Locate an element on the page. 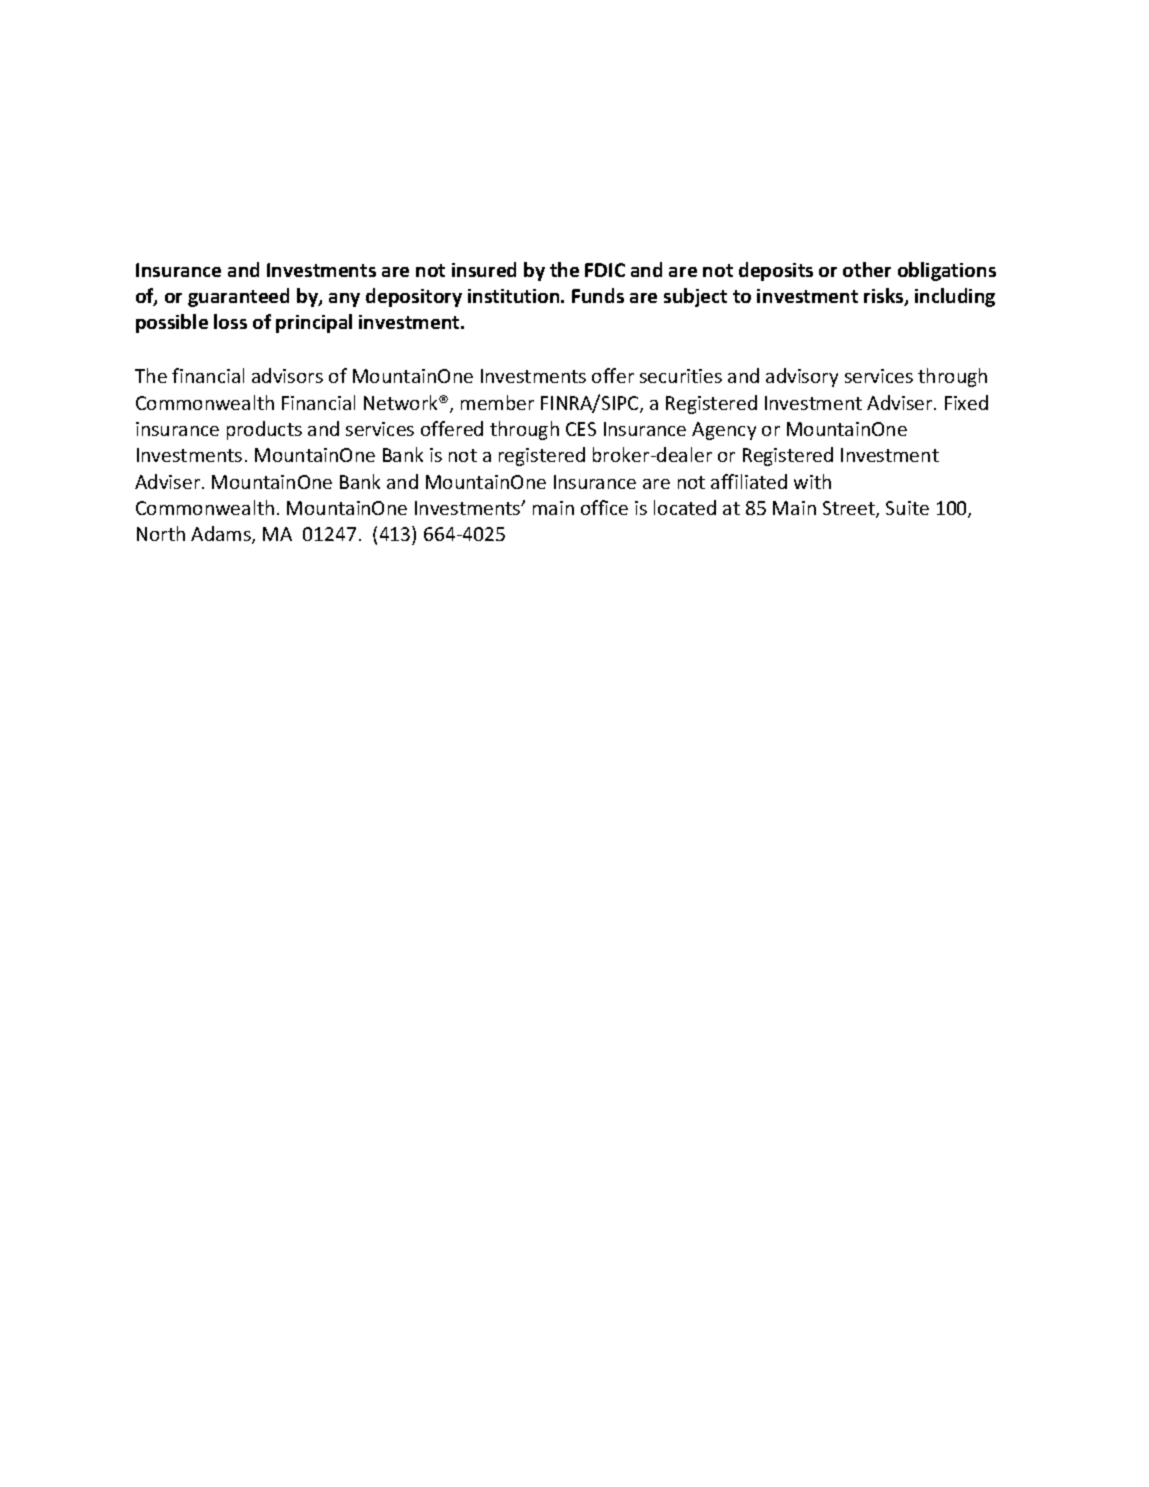  advisors is located at coordinates (287, 375).
